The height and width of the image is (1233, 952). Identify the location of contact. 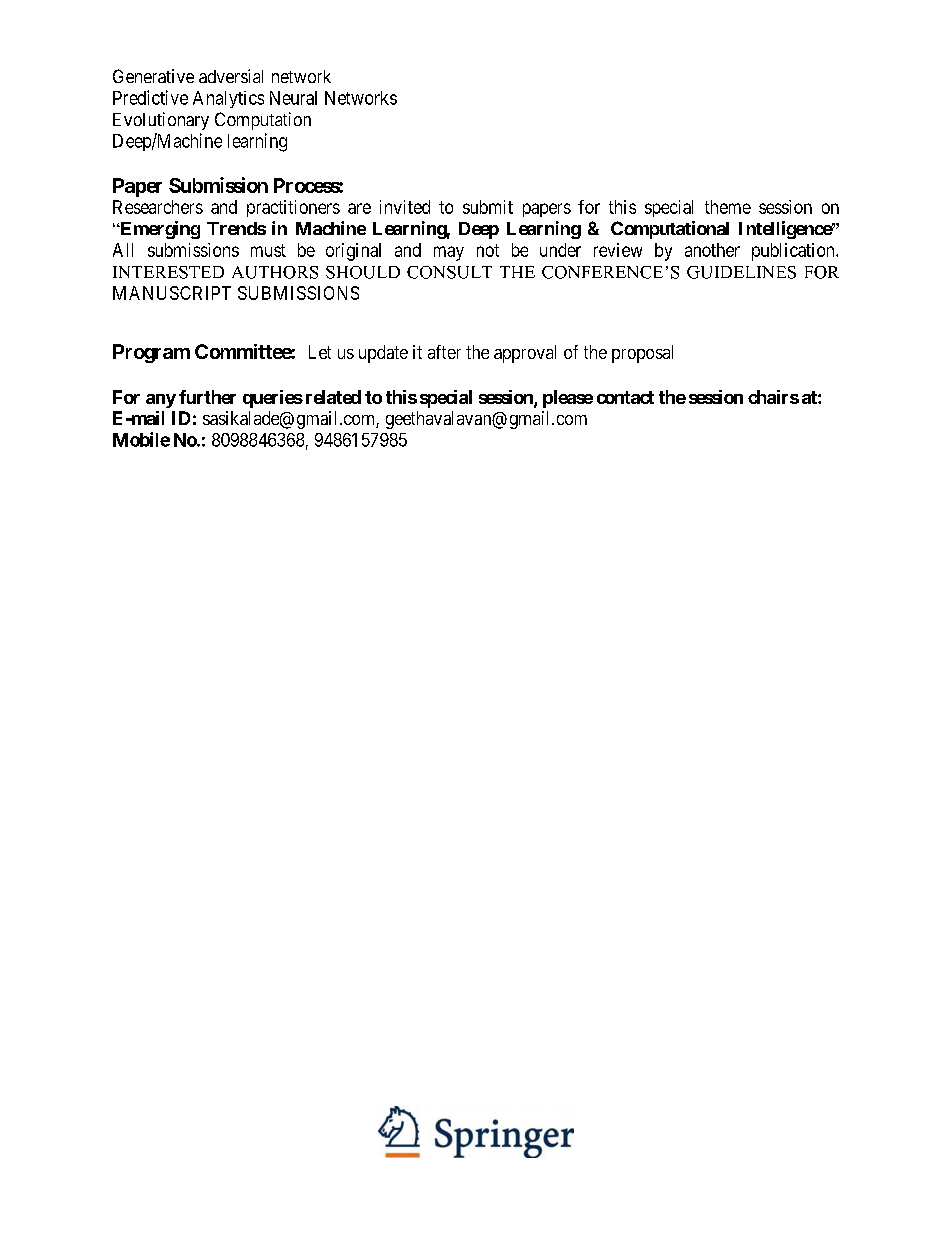
(625, 397).
